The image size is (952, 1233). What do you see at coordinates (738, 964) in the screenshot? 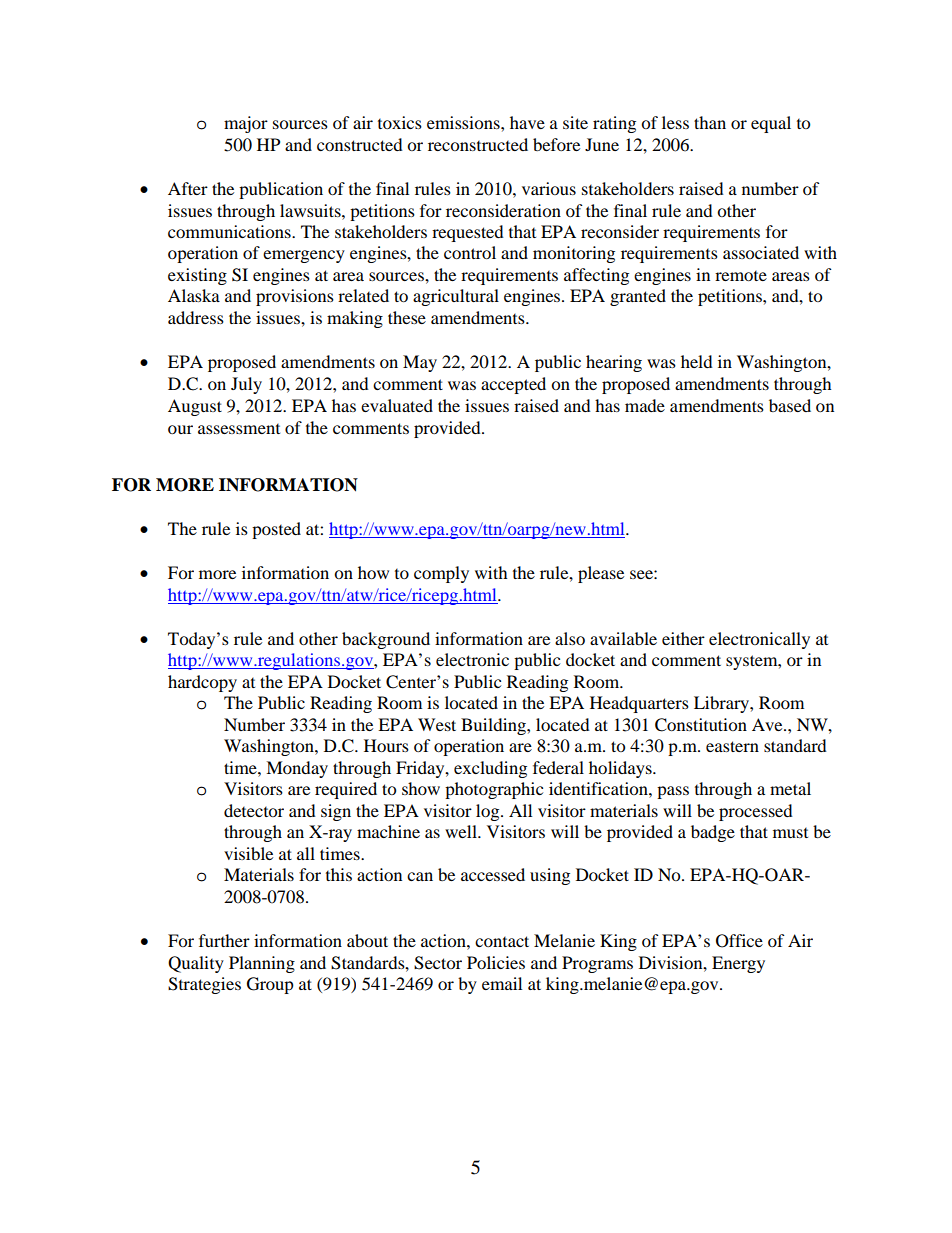
I see `Energy` at bounding box center [738, 964].
